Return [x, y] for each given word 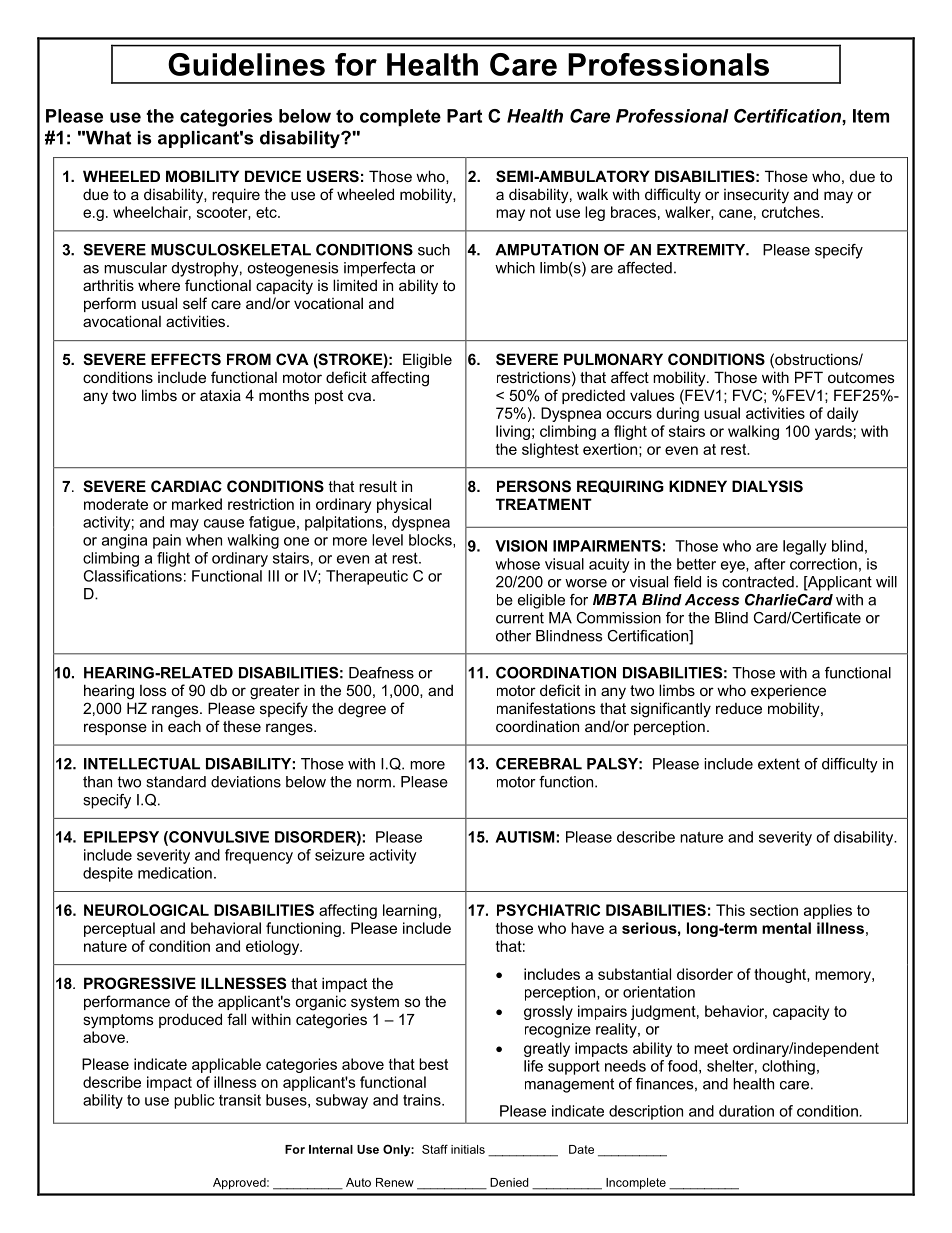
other [513, 636]
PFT [809, 377]
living [513, 432]
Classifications [133, 576]
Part [464, 116]
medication [175, 873]
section [774, 910]
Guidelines [246, 64]
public [194, 1101]
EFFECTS [186, 359]
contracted [758, 582]
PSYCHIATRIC [548, 910]
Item [871, 116]
